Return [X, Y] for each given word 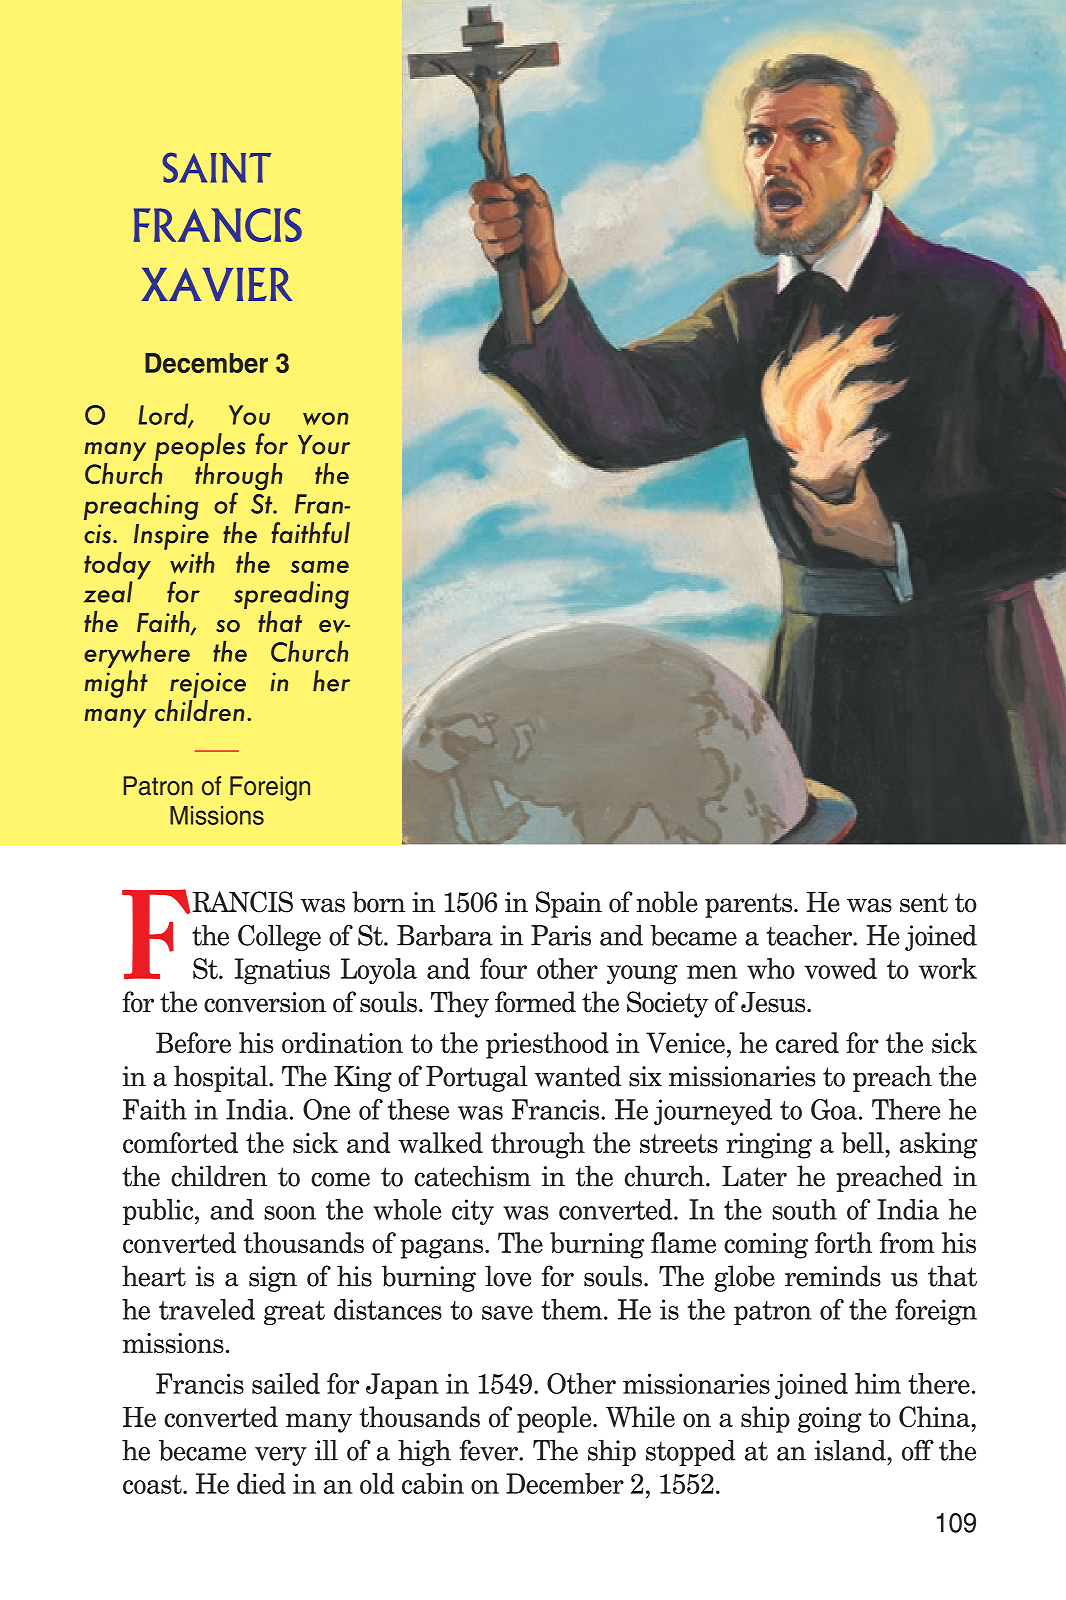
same [320, 566]
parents [750, 905]
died [261, 1483]
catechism [472, 1176]
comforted [180, 1142]
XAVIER [216, 284]
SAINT [216, 167]
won [325, 418]
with [192, 563]
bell [863, 1142]
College [279, 938]
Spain [569, 904]
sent [924, 903]
